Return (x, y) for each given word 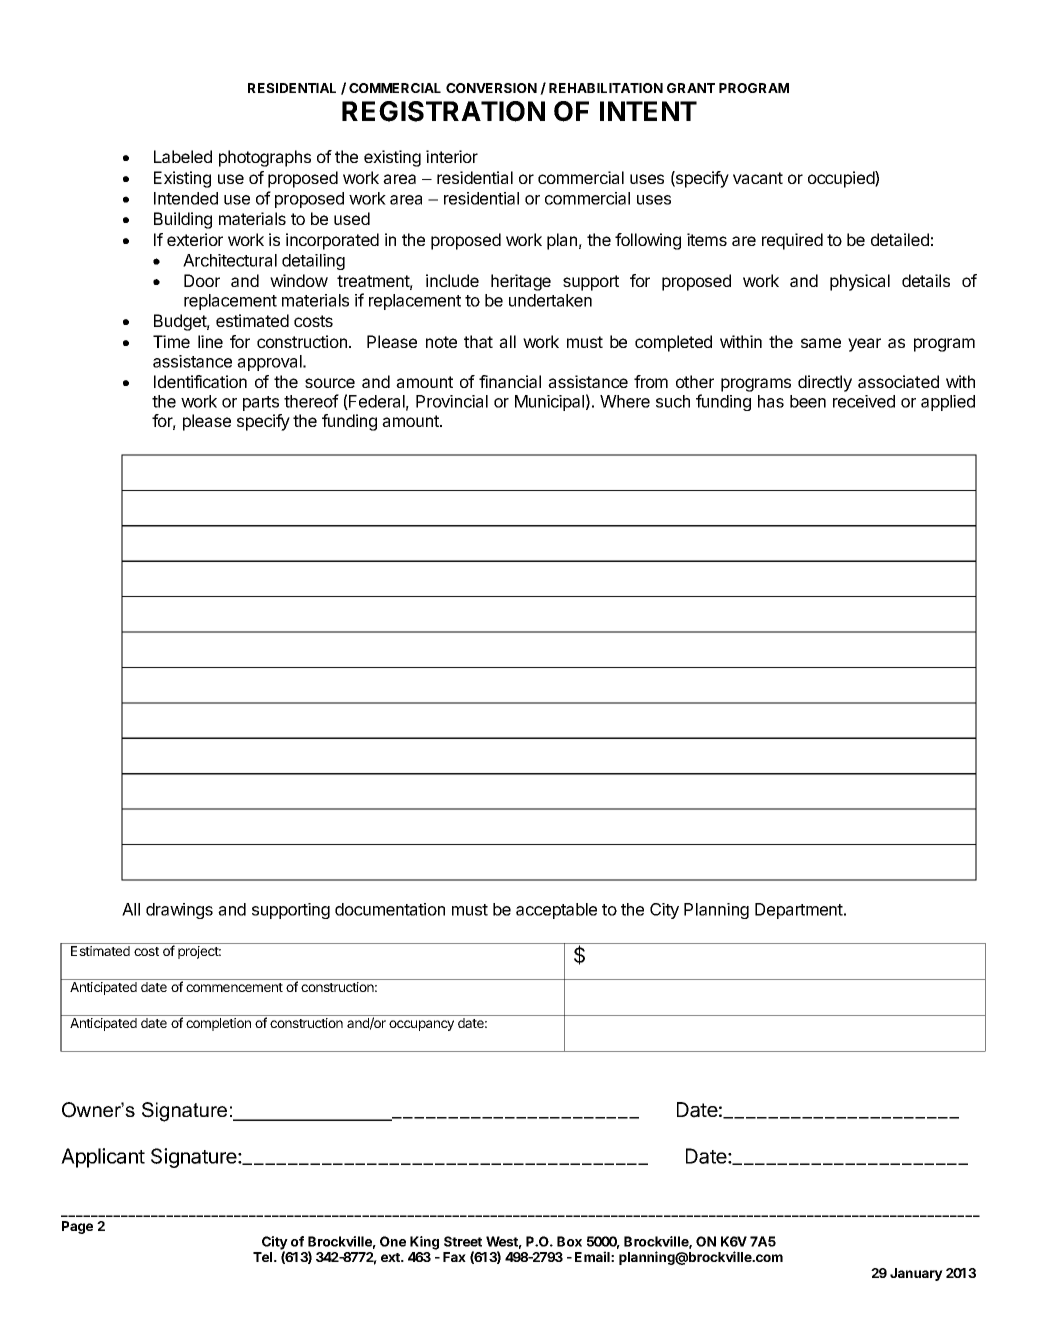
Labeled (183, 156)
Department (800, 911)
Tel (264, 1257)
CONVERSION (491, 88)
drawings (179, 911)
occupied (842, 179)
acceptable (556, 911)
